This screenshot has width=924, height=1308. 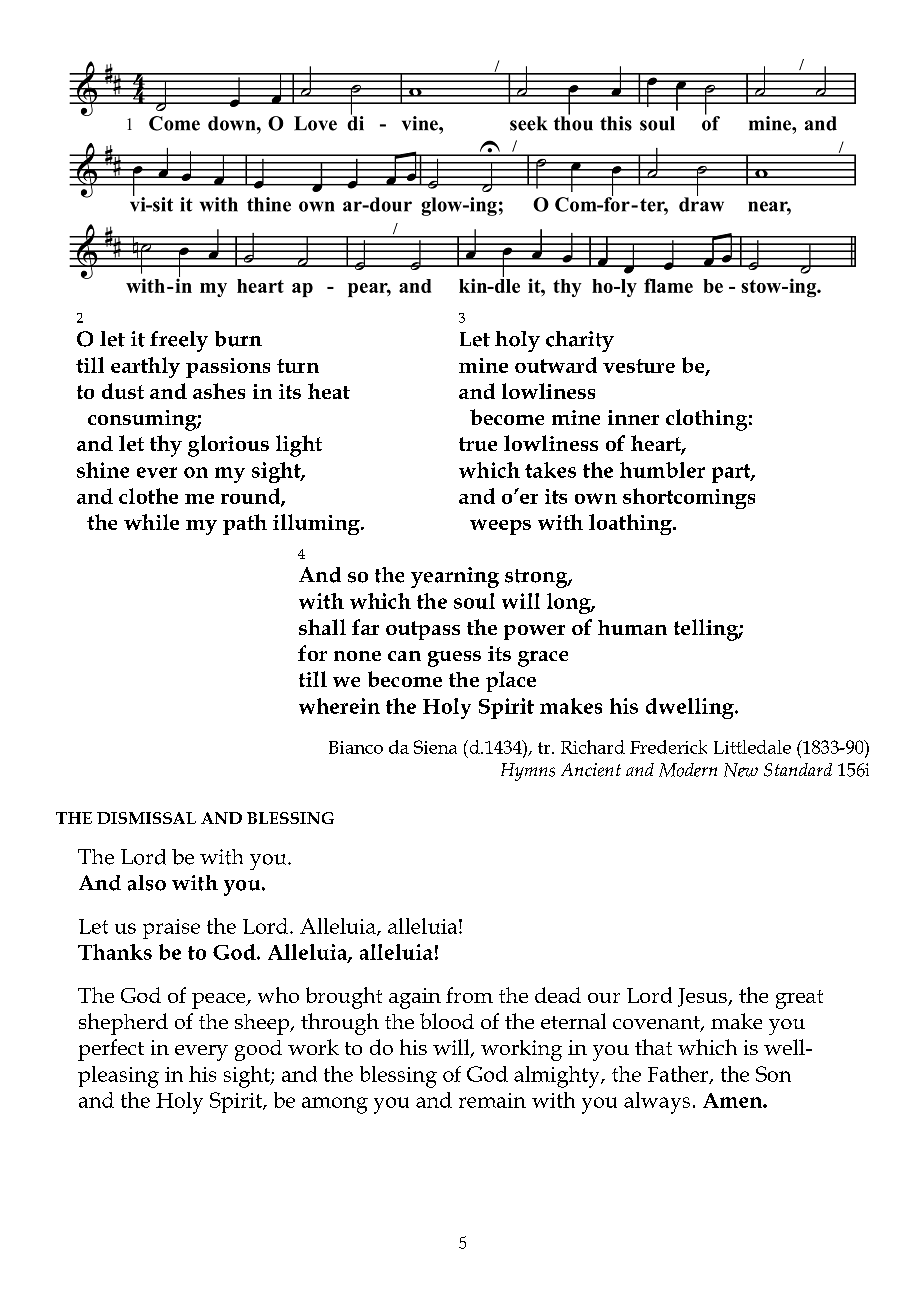 I want to click on wherein, so click(x=339, y=706).
